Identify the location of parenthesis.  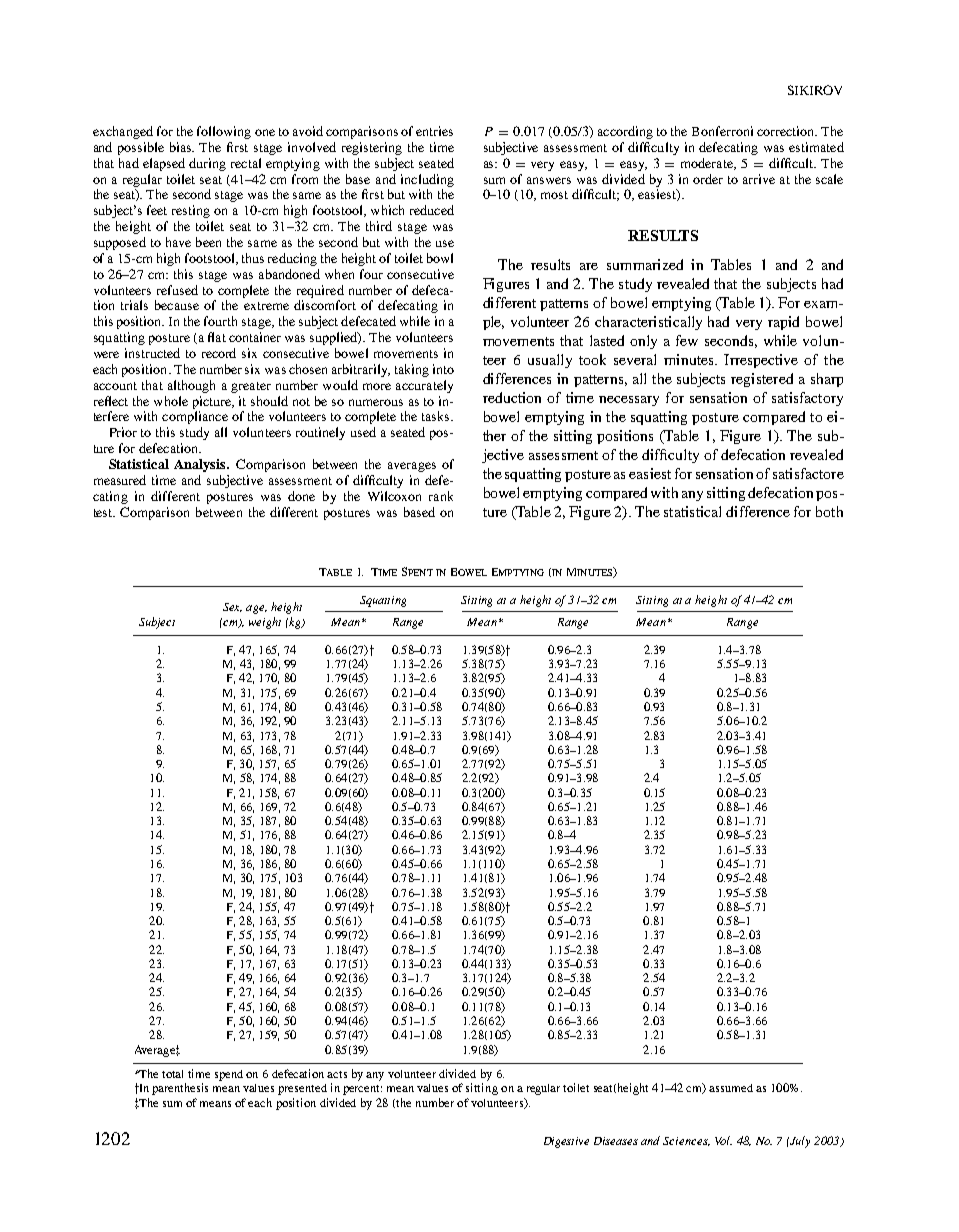
(180, 1089).
